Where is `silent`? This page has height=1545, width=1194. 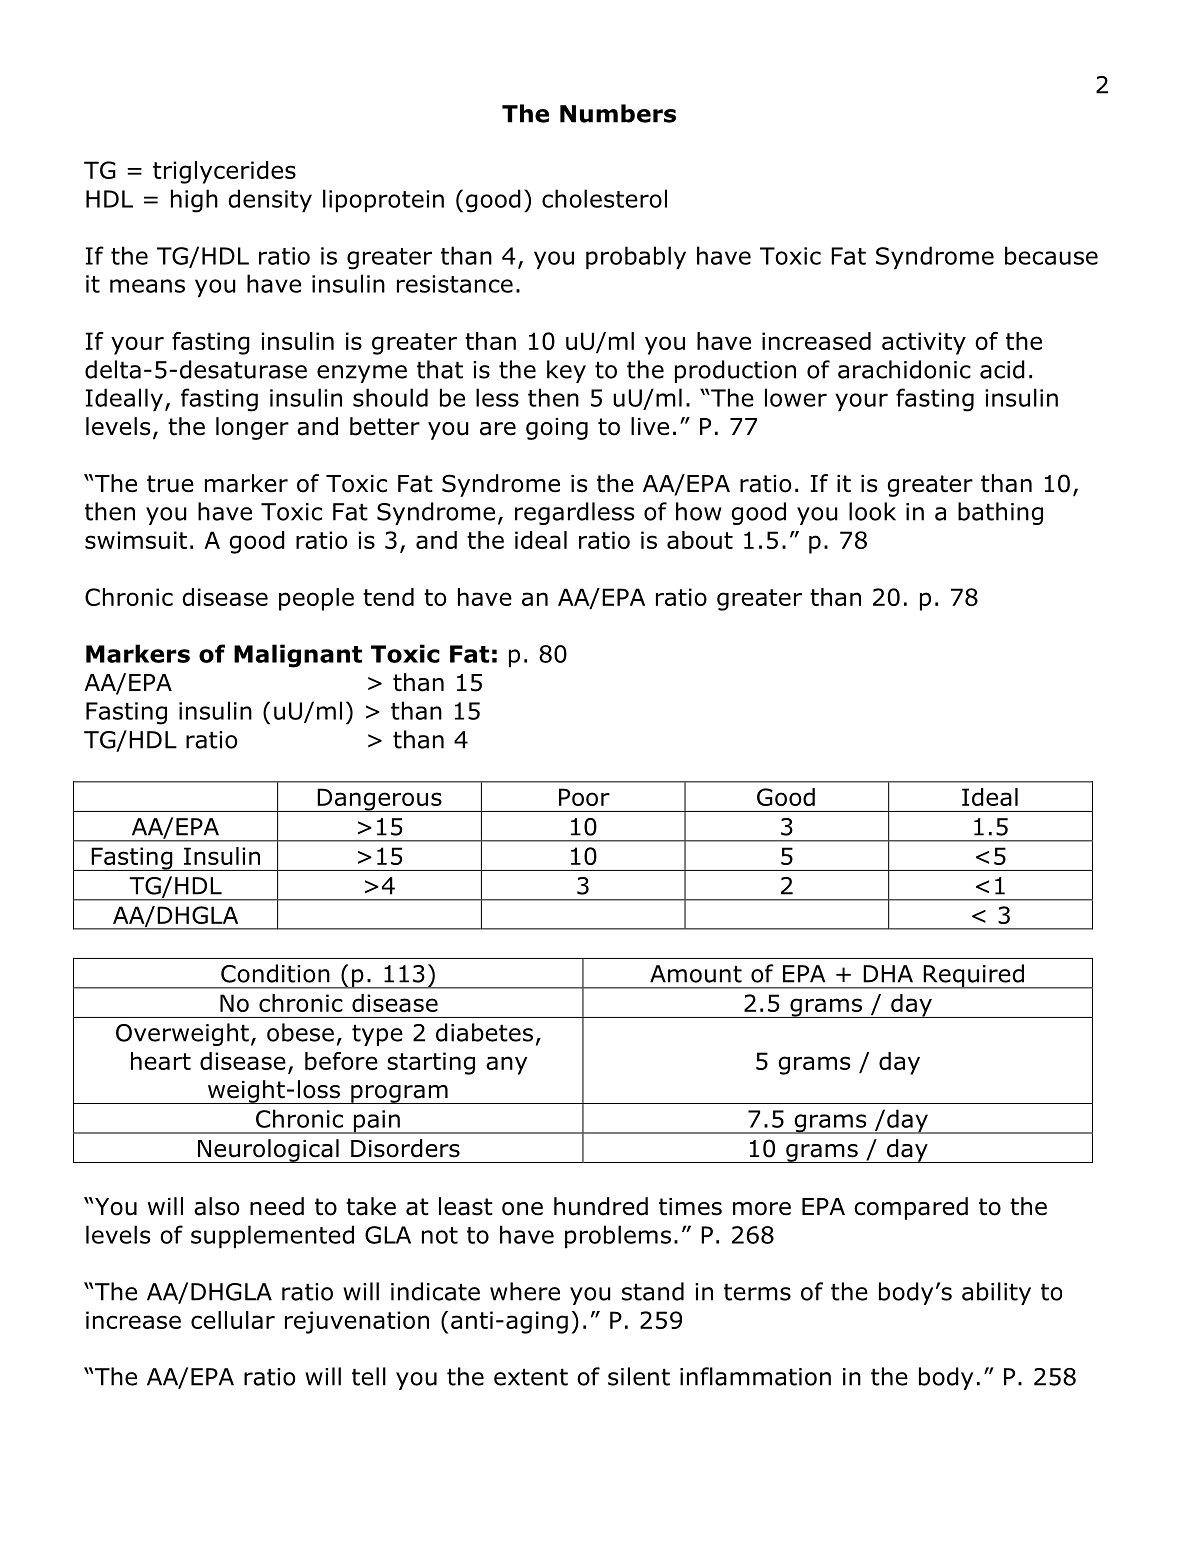
silent is located at coordinates (639, 1376).
